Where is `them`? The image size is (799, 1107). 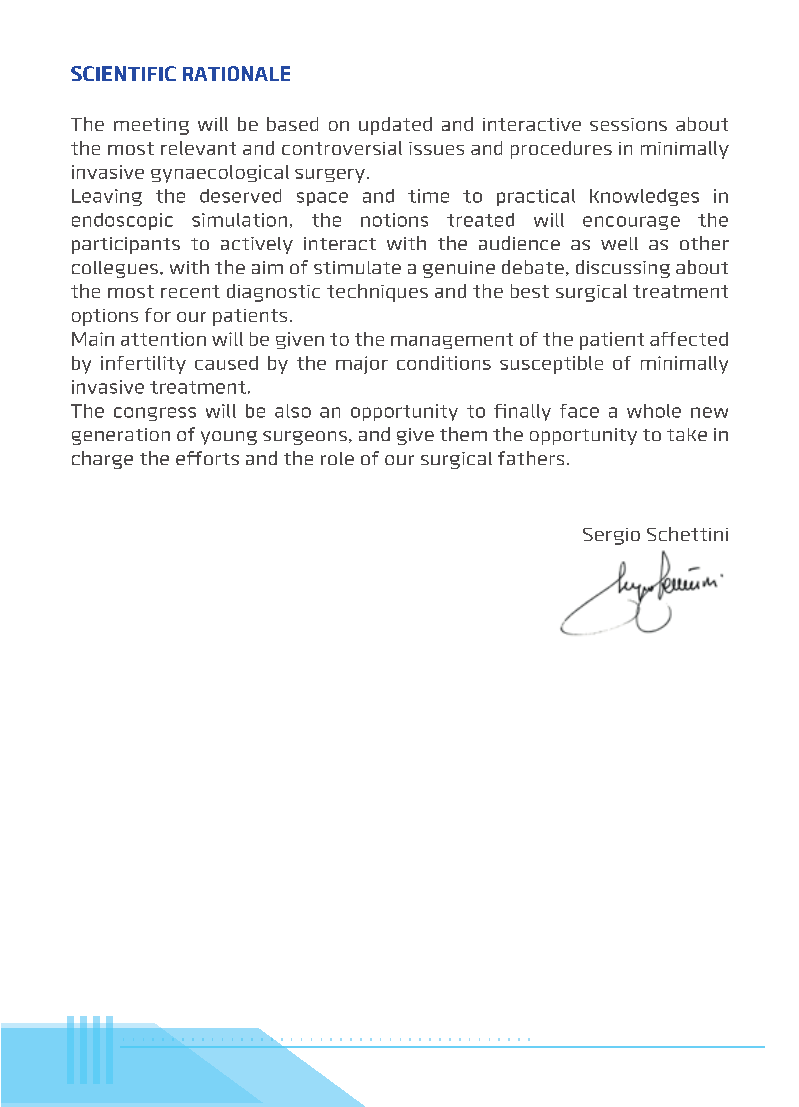
them is located at coordinates (463, 434).
